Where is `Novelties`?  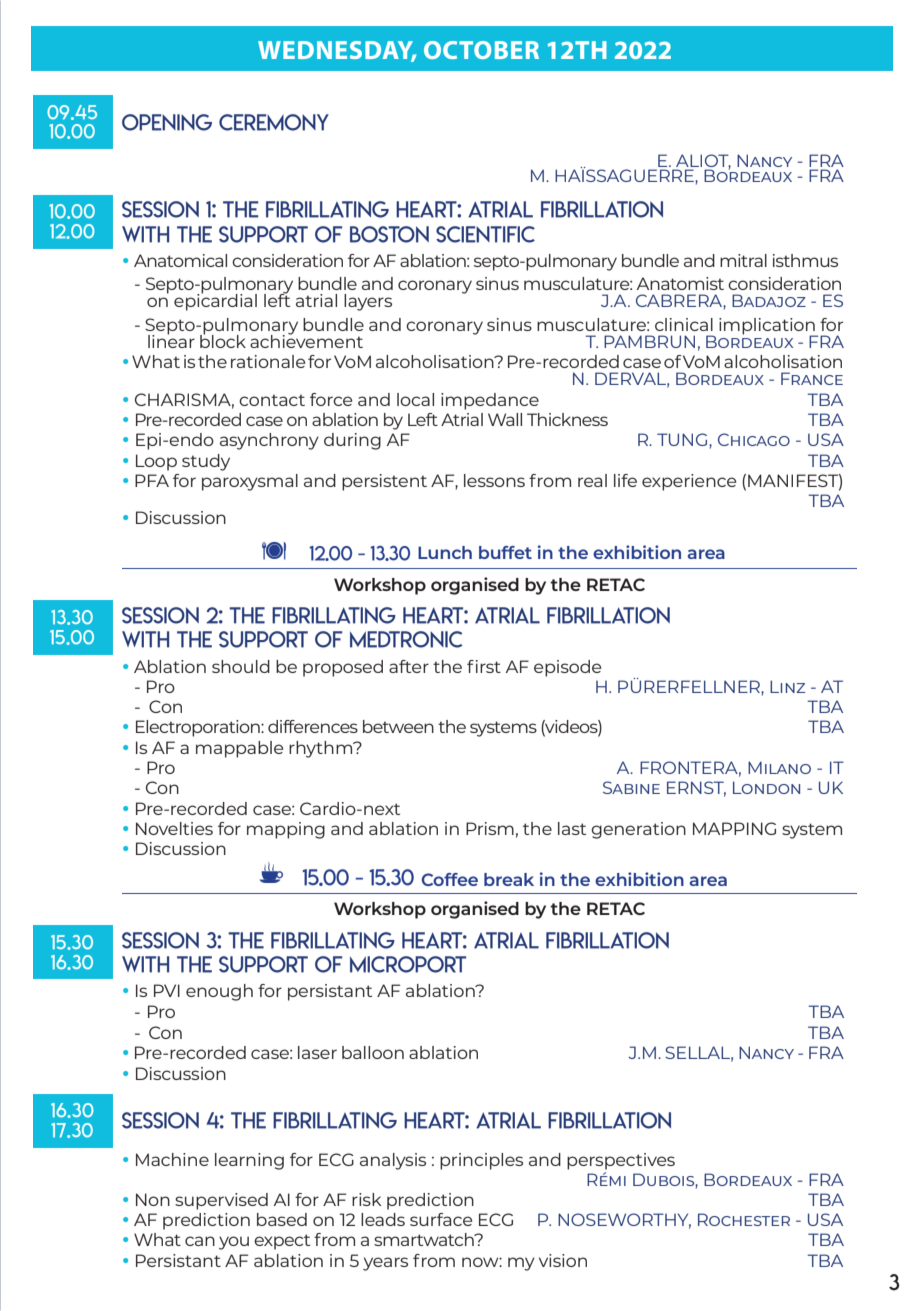 Novelties is located at coordinates (174, 828).
